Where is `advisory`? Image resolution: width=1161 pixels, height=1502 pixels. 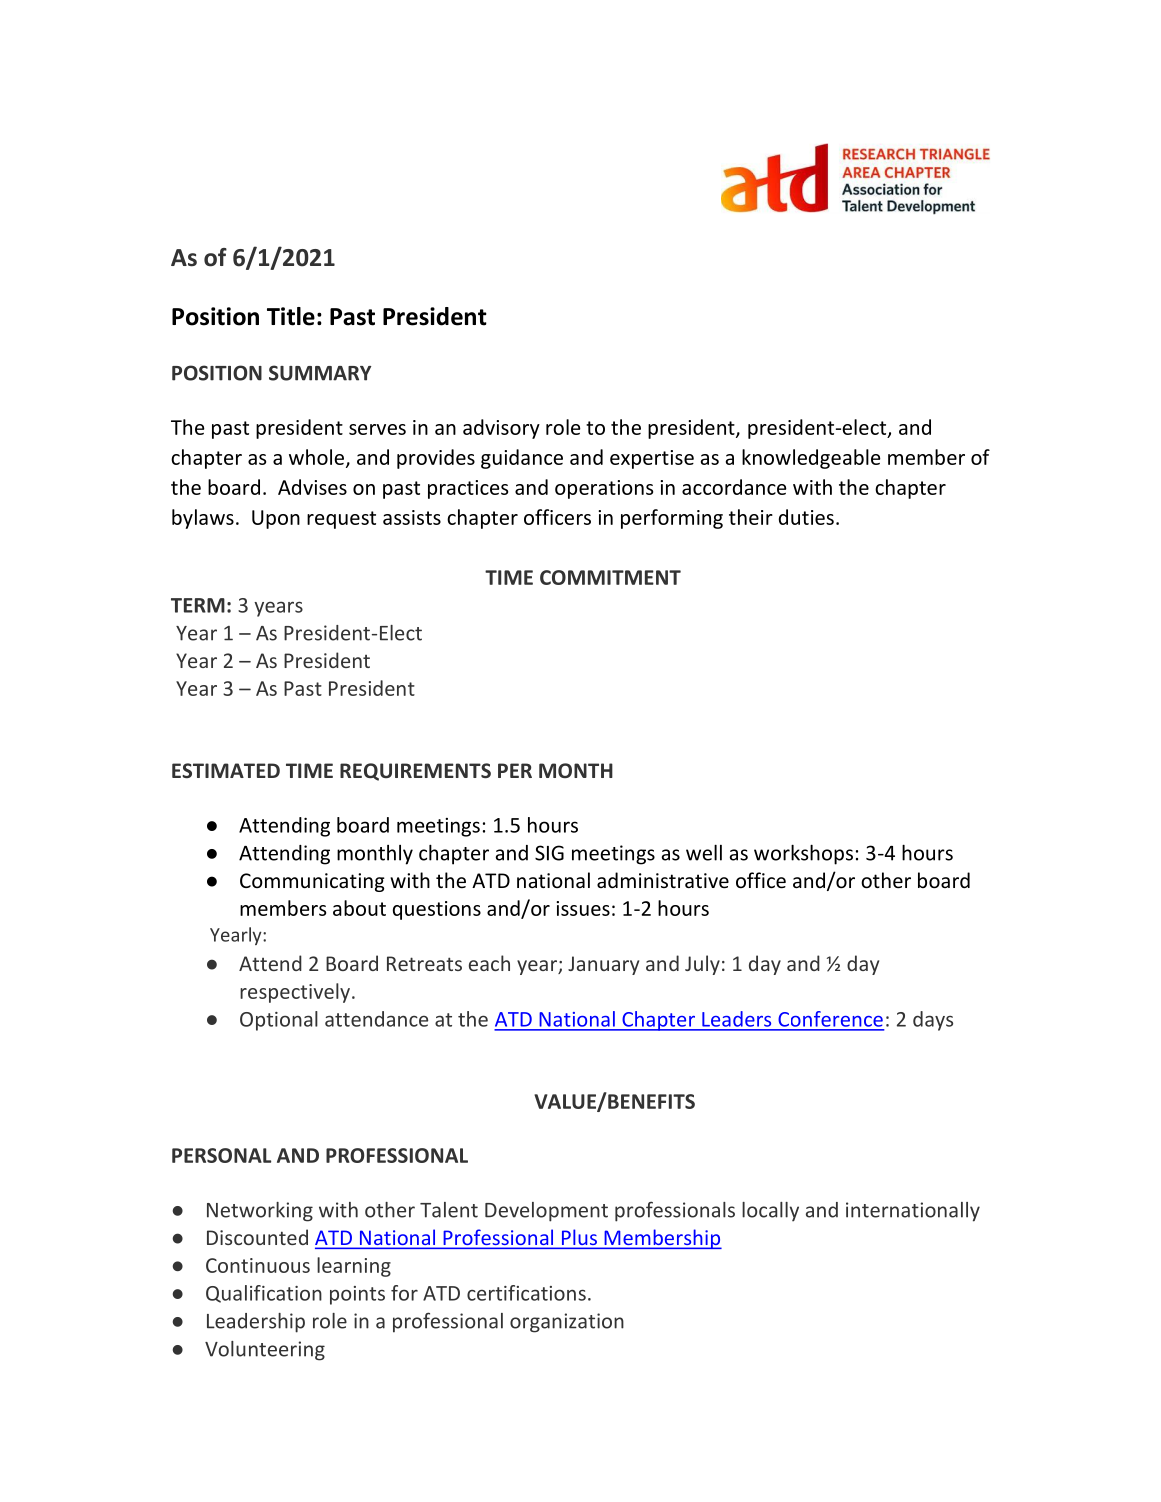 advisory is located at coordinates (501, 429).
